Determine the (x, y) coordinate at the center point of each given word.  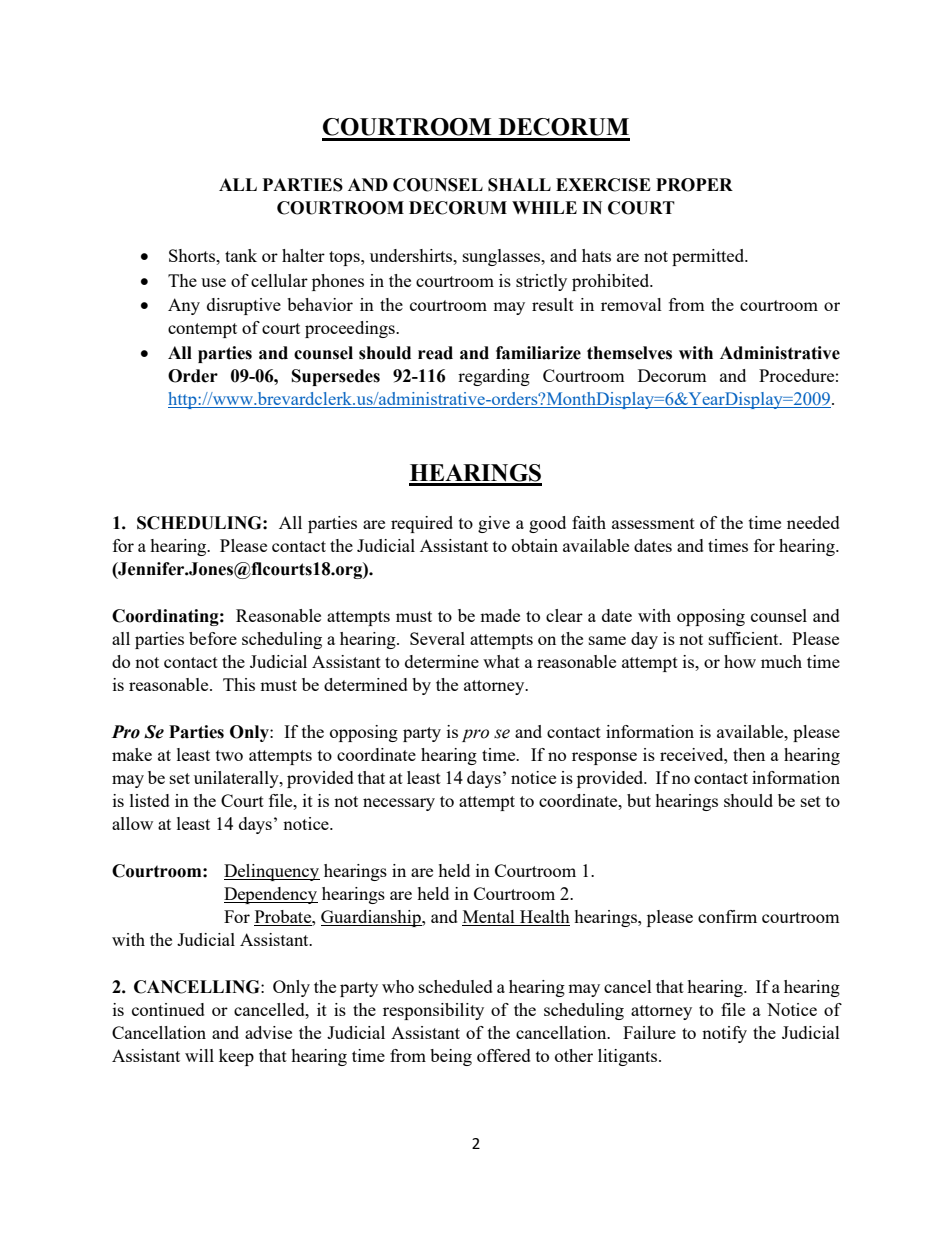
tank (241, 255)
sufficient (745, 638)
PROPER (694, 185)
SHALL (519, 185)
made (500, 615)
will (199, 1055)
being (451, 1057)
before (213, 638)
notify (724, 1034)
